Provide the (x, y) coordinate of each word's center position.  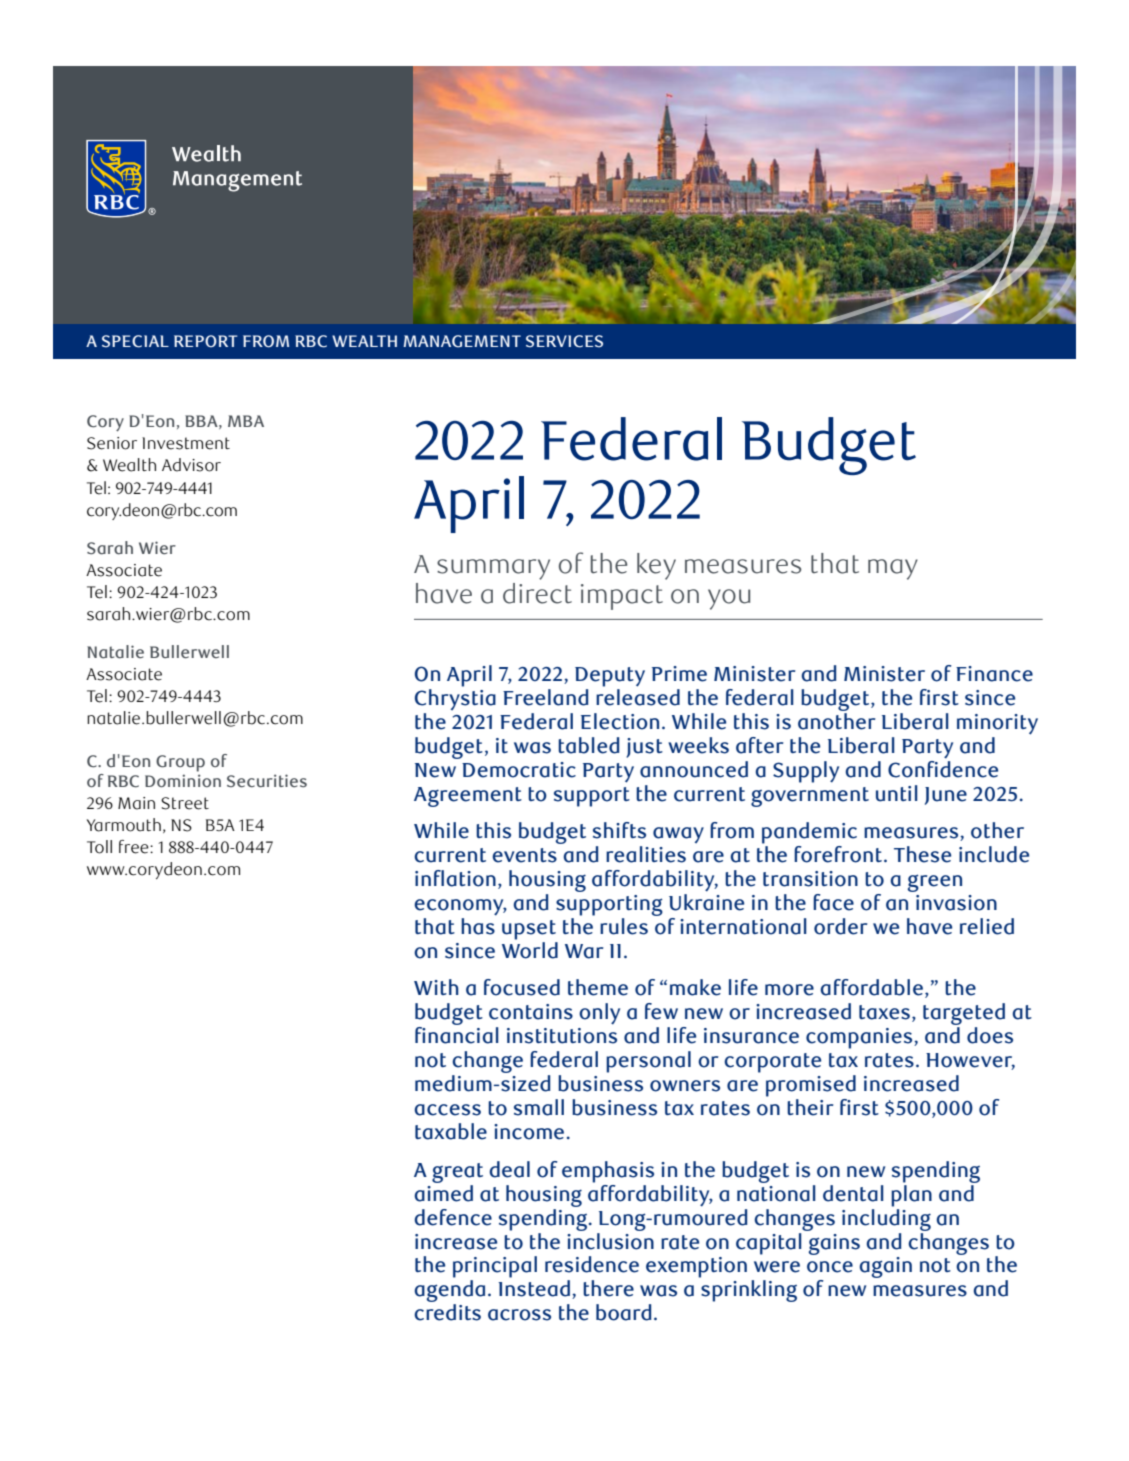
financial (457, 1035)
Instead (534, 1288)
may (893, 569)
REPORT (206, 341)
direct (537, 593)
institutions (562, 1036)
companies (860, 1038)
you (729, 599)
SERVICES (564, 341)
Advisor (191, 465)
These (922, 854)
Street (185, 803)
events (524, 855)
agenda (449, 1292)
